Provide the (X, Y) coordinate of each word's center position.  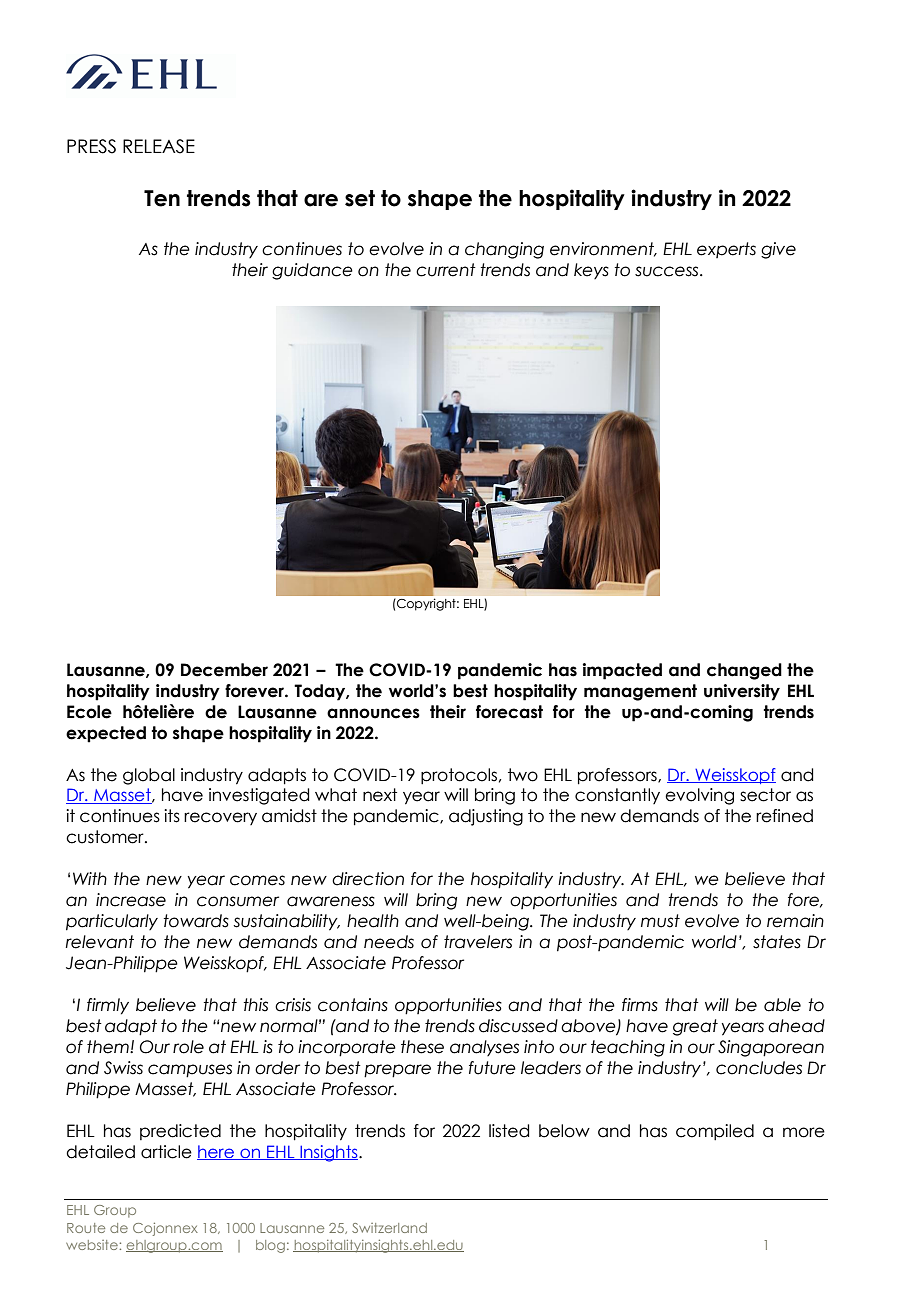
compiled (715, 1132)
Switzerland (389, 1228)
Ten (162, 198)
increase (131, 900)
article (166, 1152)
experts (726, 250)
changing (504, 250)
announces (373, 713)
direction (368, 879)
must (660, 921)
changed (744, 671)
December (224, 670)
